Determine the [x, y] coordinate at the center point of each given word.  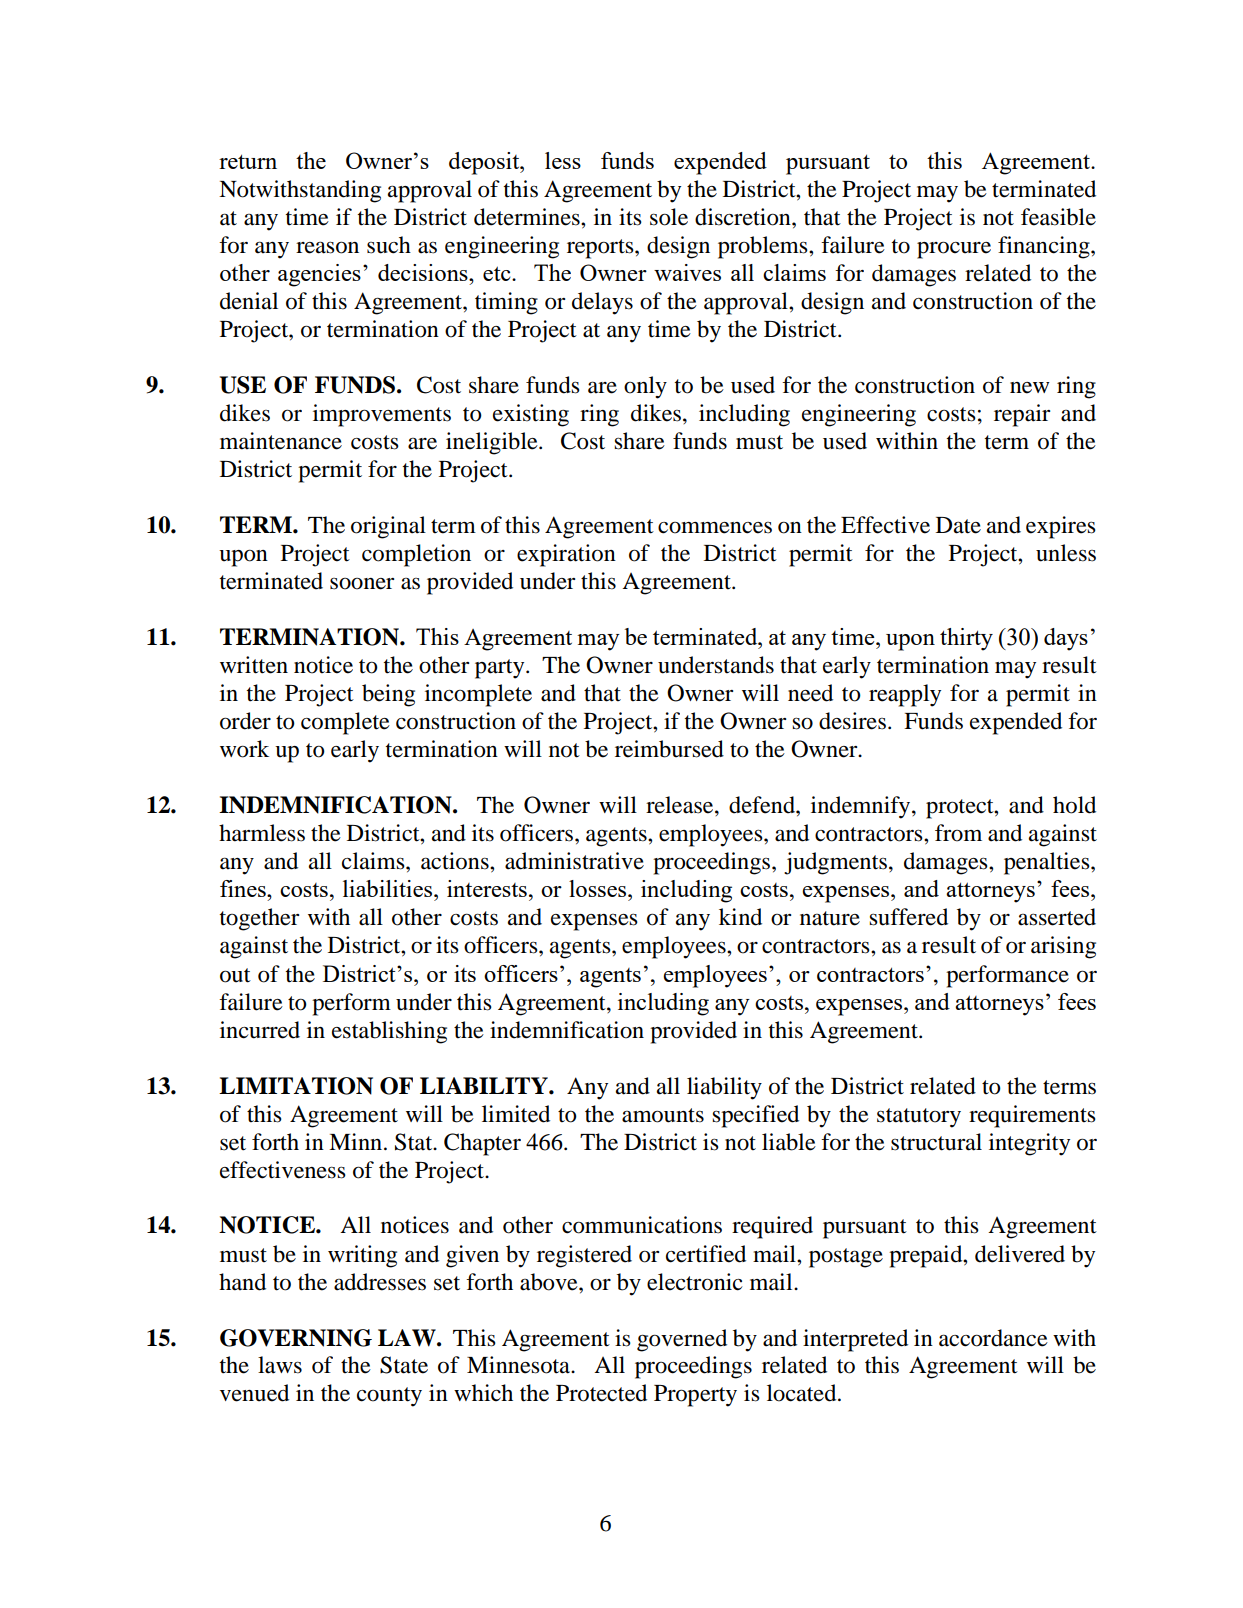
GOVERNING [296, 1338]
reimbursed [669, 749]
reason [327, 247]
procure [954, 250]
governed [682, 1340]
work [244, 749]
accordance [993, 1338]
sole [669, 217]
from [958, 833]
